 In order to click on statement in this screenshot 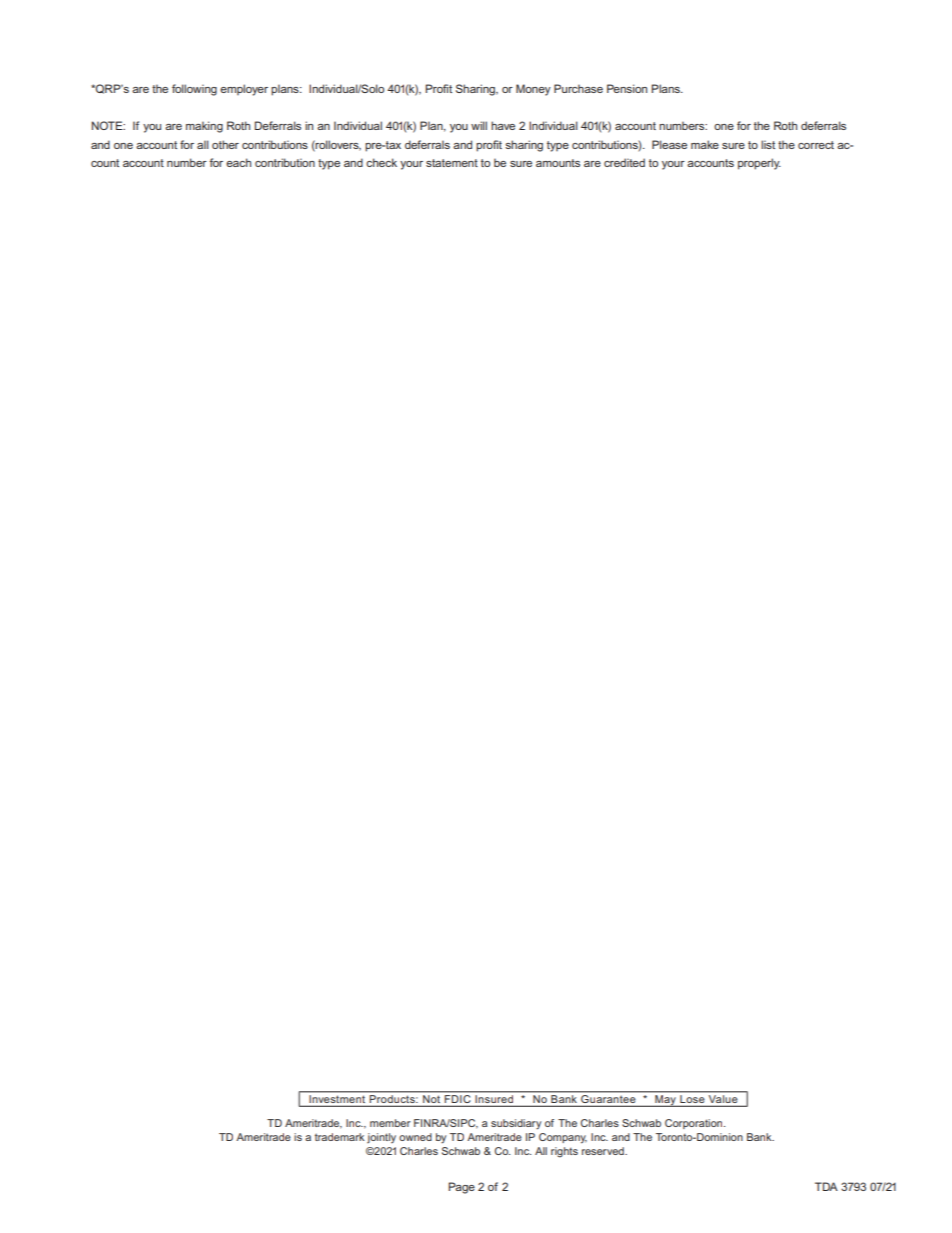, I will do `click(452, 163)`.
